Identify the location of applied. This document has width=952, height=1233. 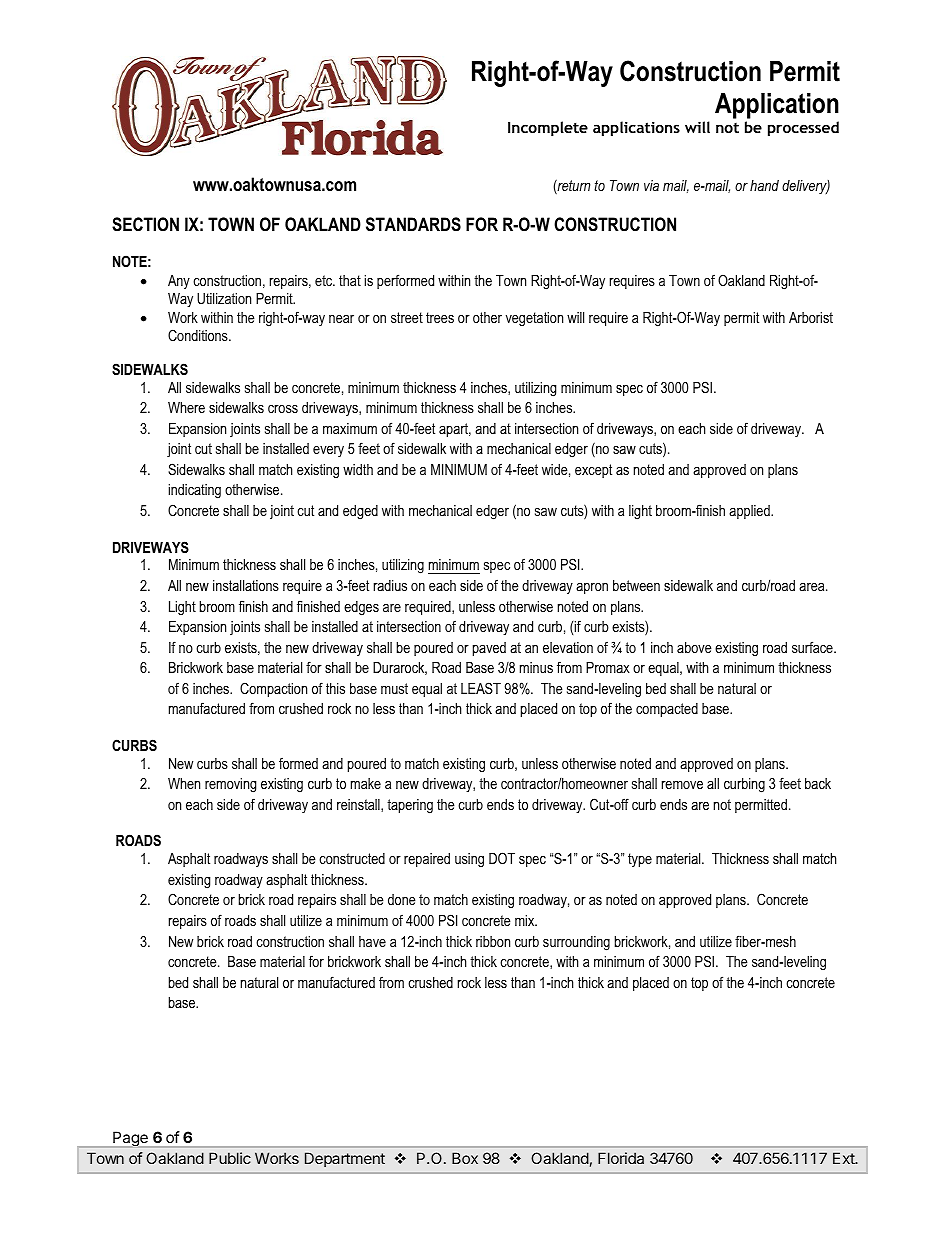
(750, 512).
